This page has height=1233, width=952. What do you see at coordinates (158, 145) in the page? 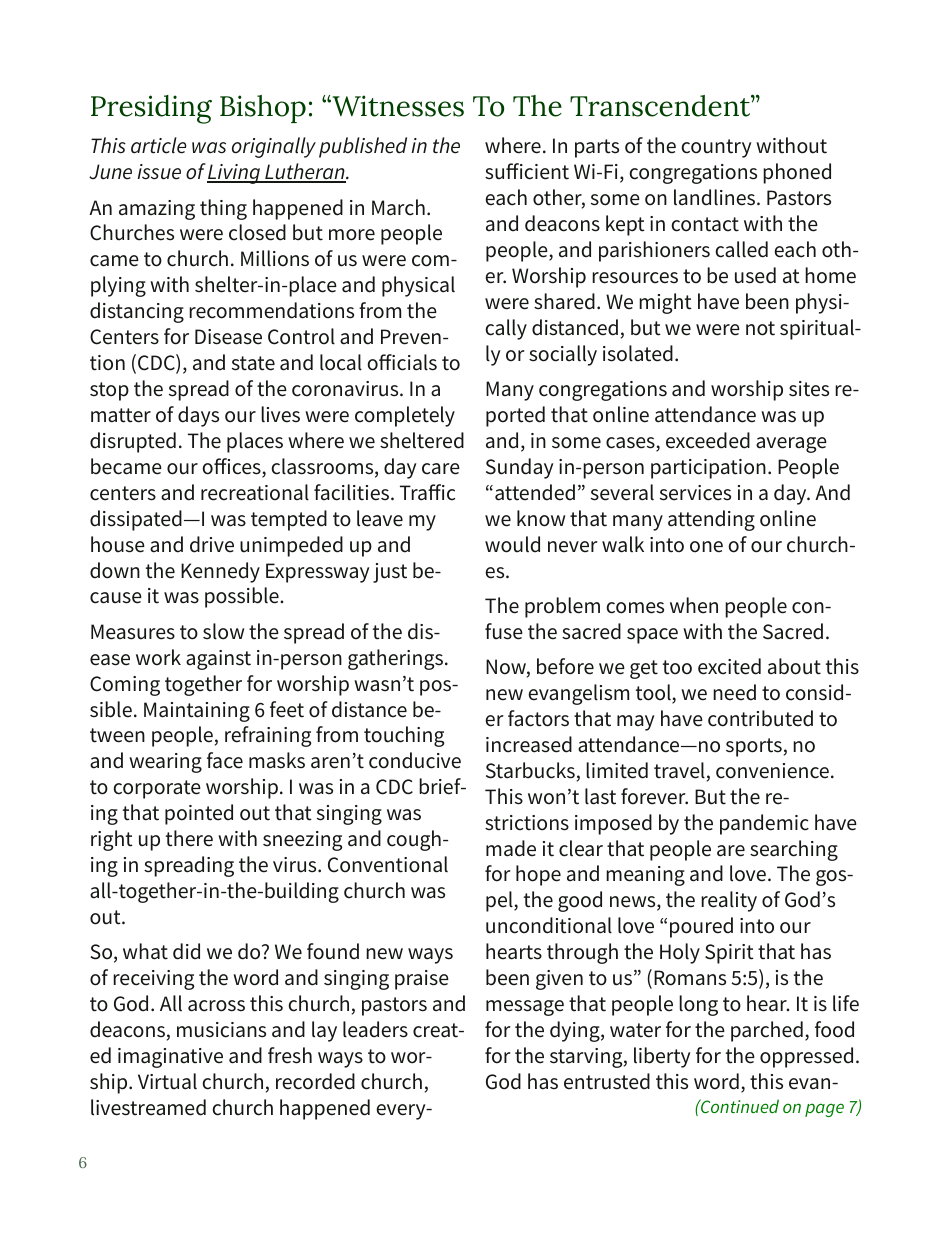
I see `article` at bounding box center [158, 145].
